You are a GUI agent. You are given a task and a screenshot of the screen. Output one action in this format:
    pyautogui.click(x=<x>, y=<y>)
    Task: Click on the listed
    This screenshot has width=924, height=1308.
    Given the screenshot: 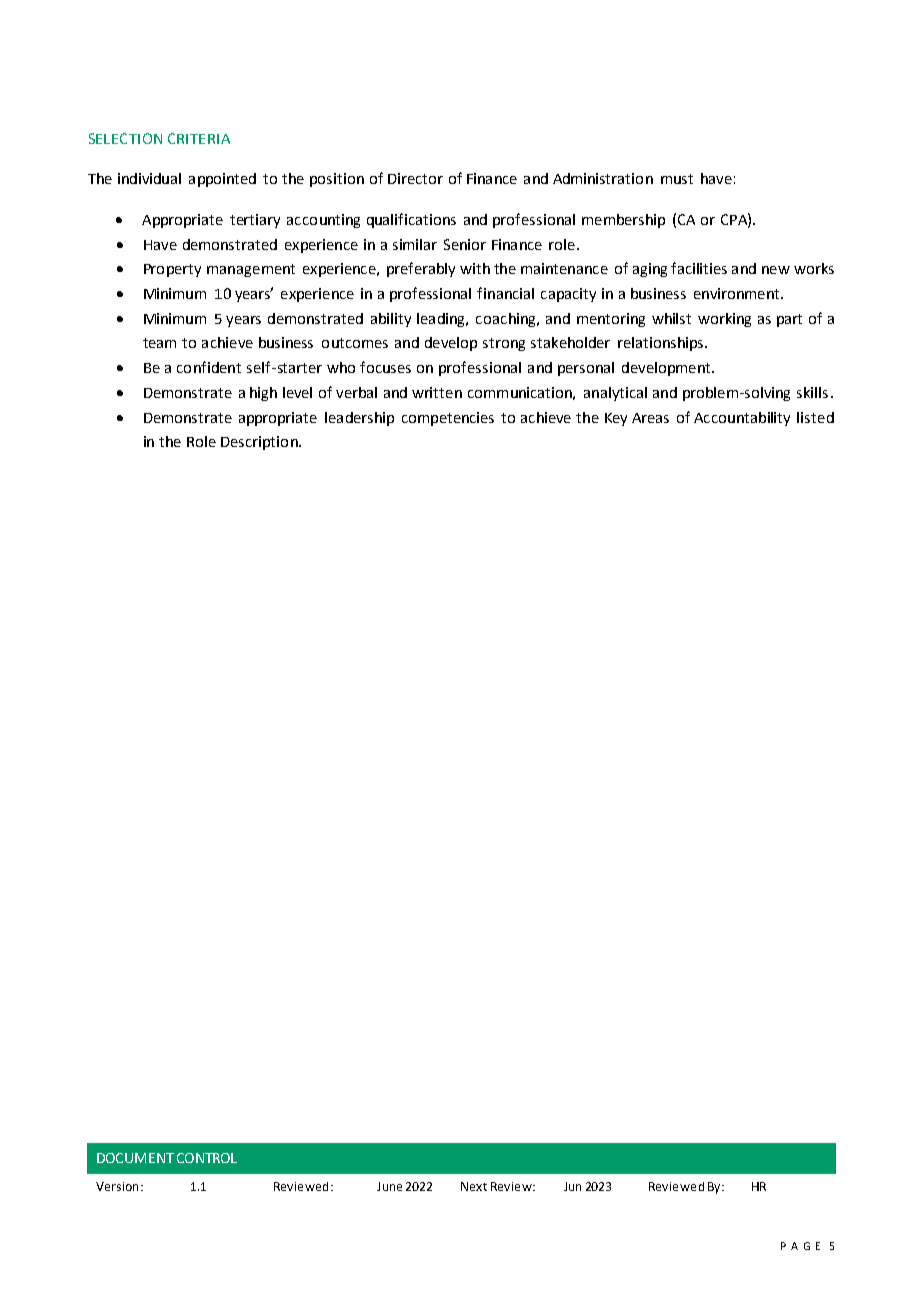 What is the action you would take?
    pyautogui.click(x=815, y=417)
